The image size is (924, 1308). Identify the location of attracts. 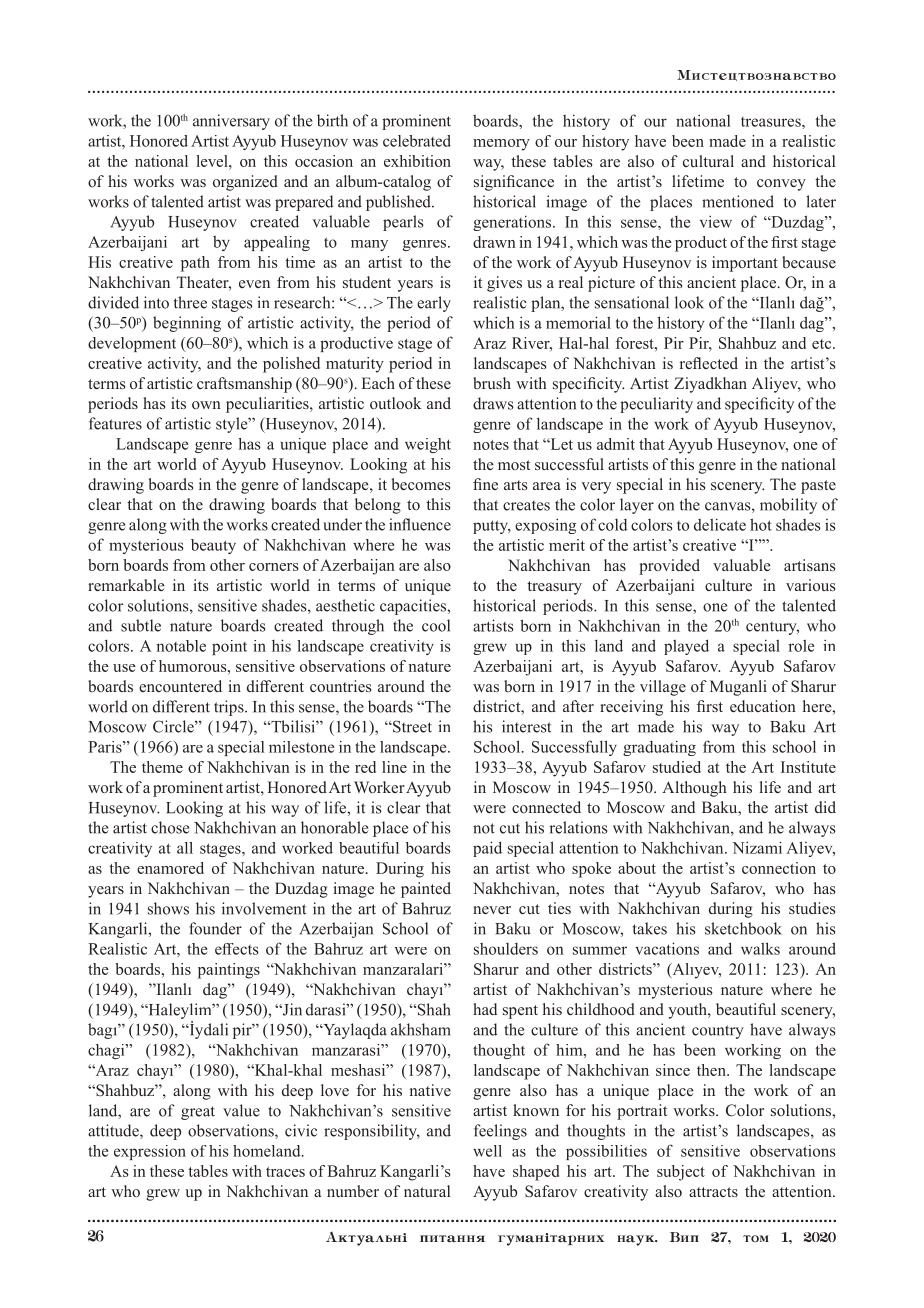
(713, 1192).
